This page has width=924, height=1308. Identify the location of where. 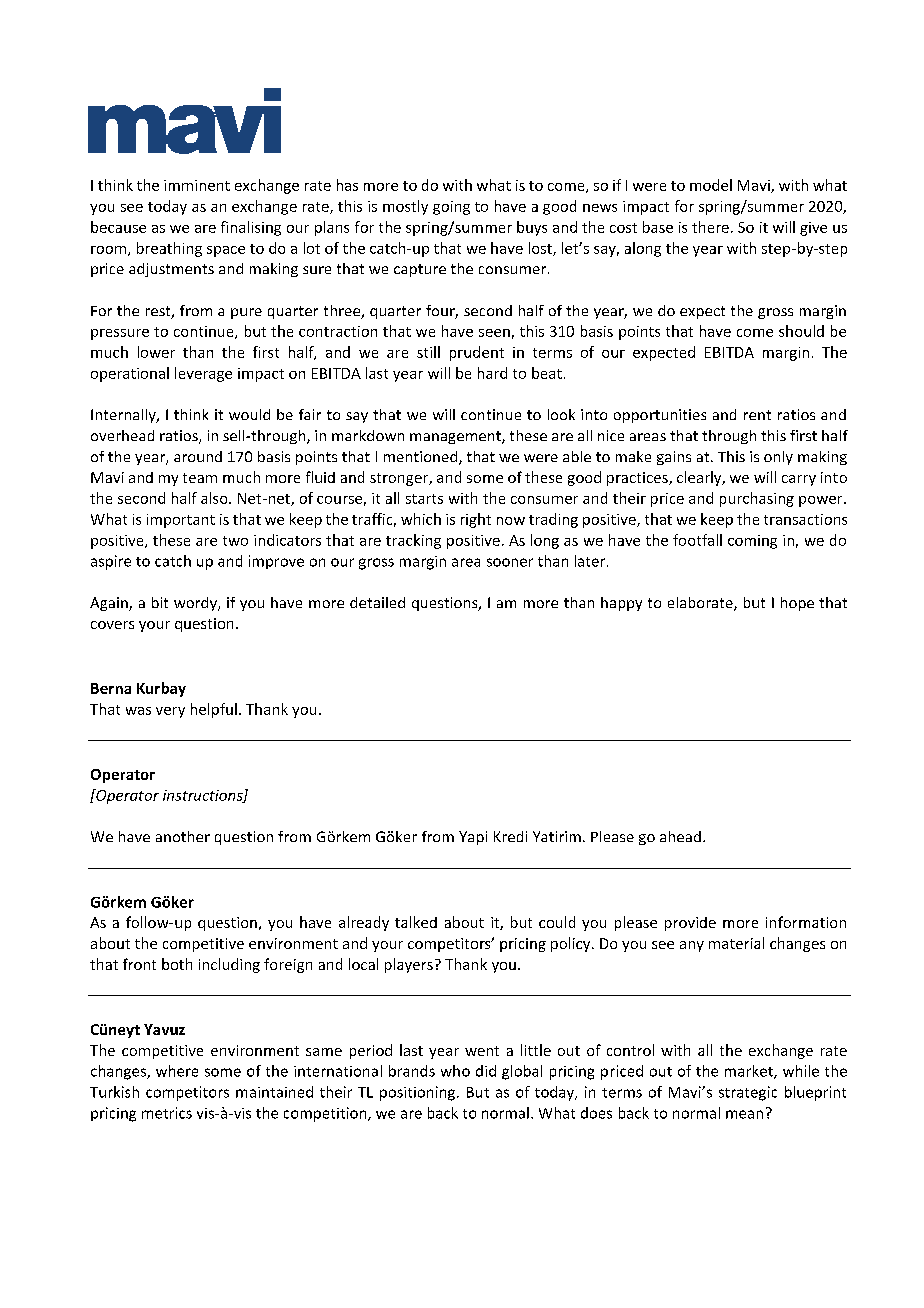
(177, 1071).
